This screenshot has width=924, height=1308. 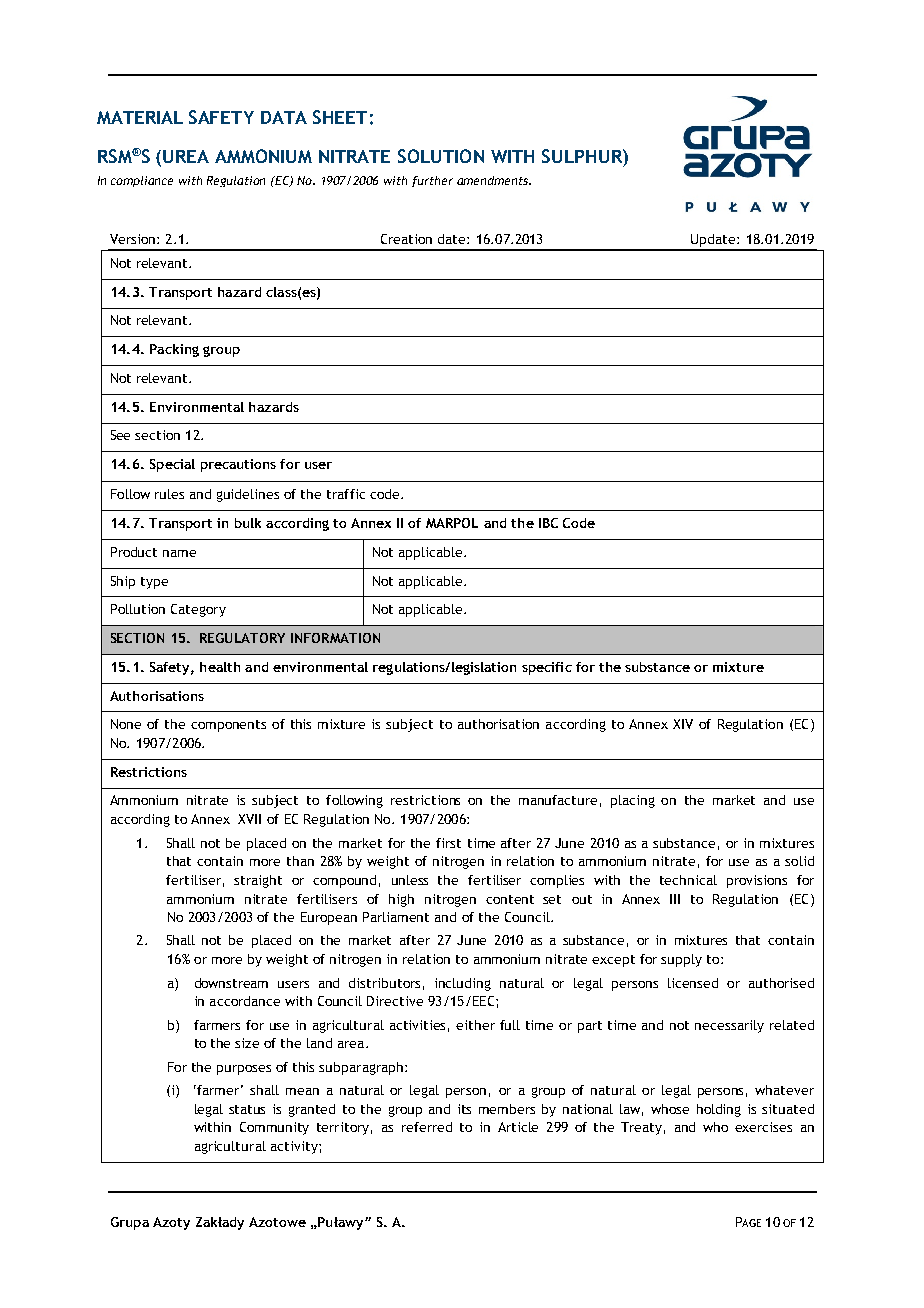 What do you see at coordinates (688, 880) in the screenshot?
I see `technical` at bounding box center [688, 880].
